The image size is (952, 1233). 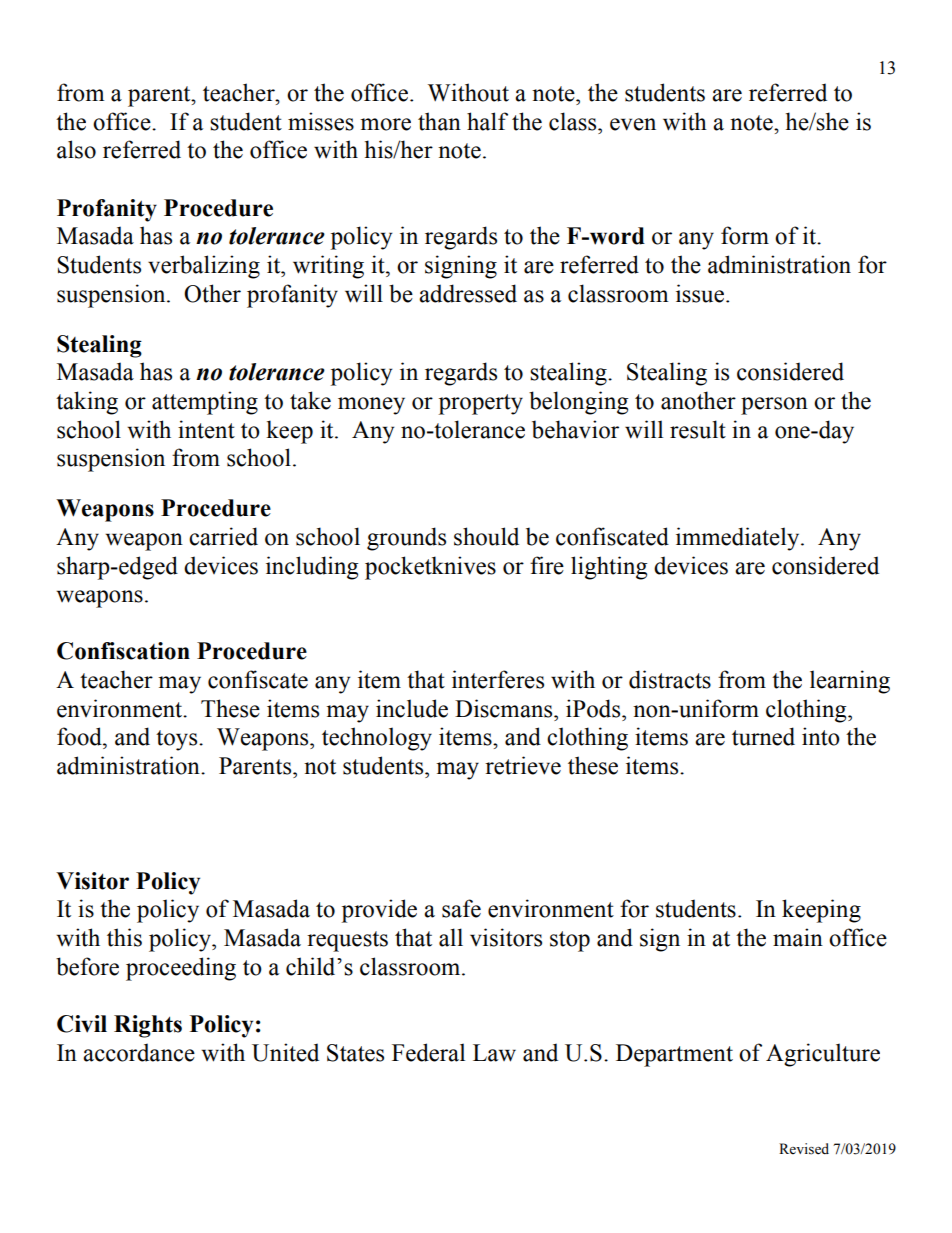 I want to click on Confiscation, so click(x=123, y=651).
